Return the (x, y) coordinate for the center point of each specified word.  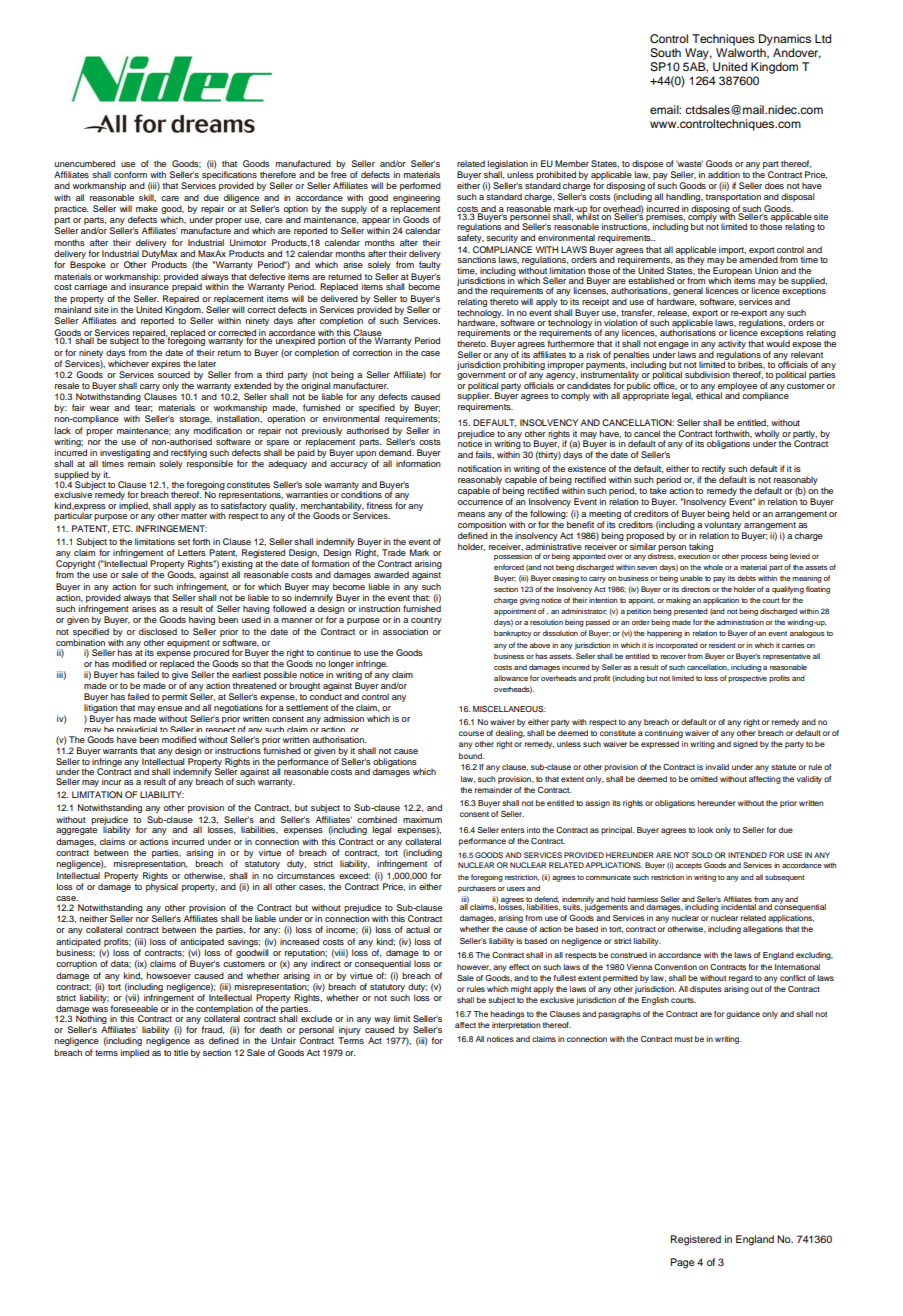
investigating (125, 453)
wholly (767, 435)
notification (480, 468)
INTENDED (747, 855)
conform (130, 174)
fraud (213, 1030)
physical (162, 887)
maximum (422, 819)
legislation (508, 164)
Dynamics (785, 40)
